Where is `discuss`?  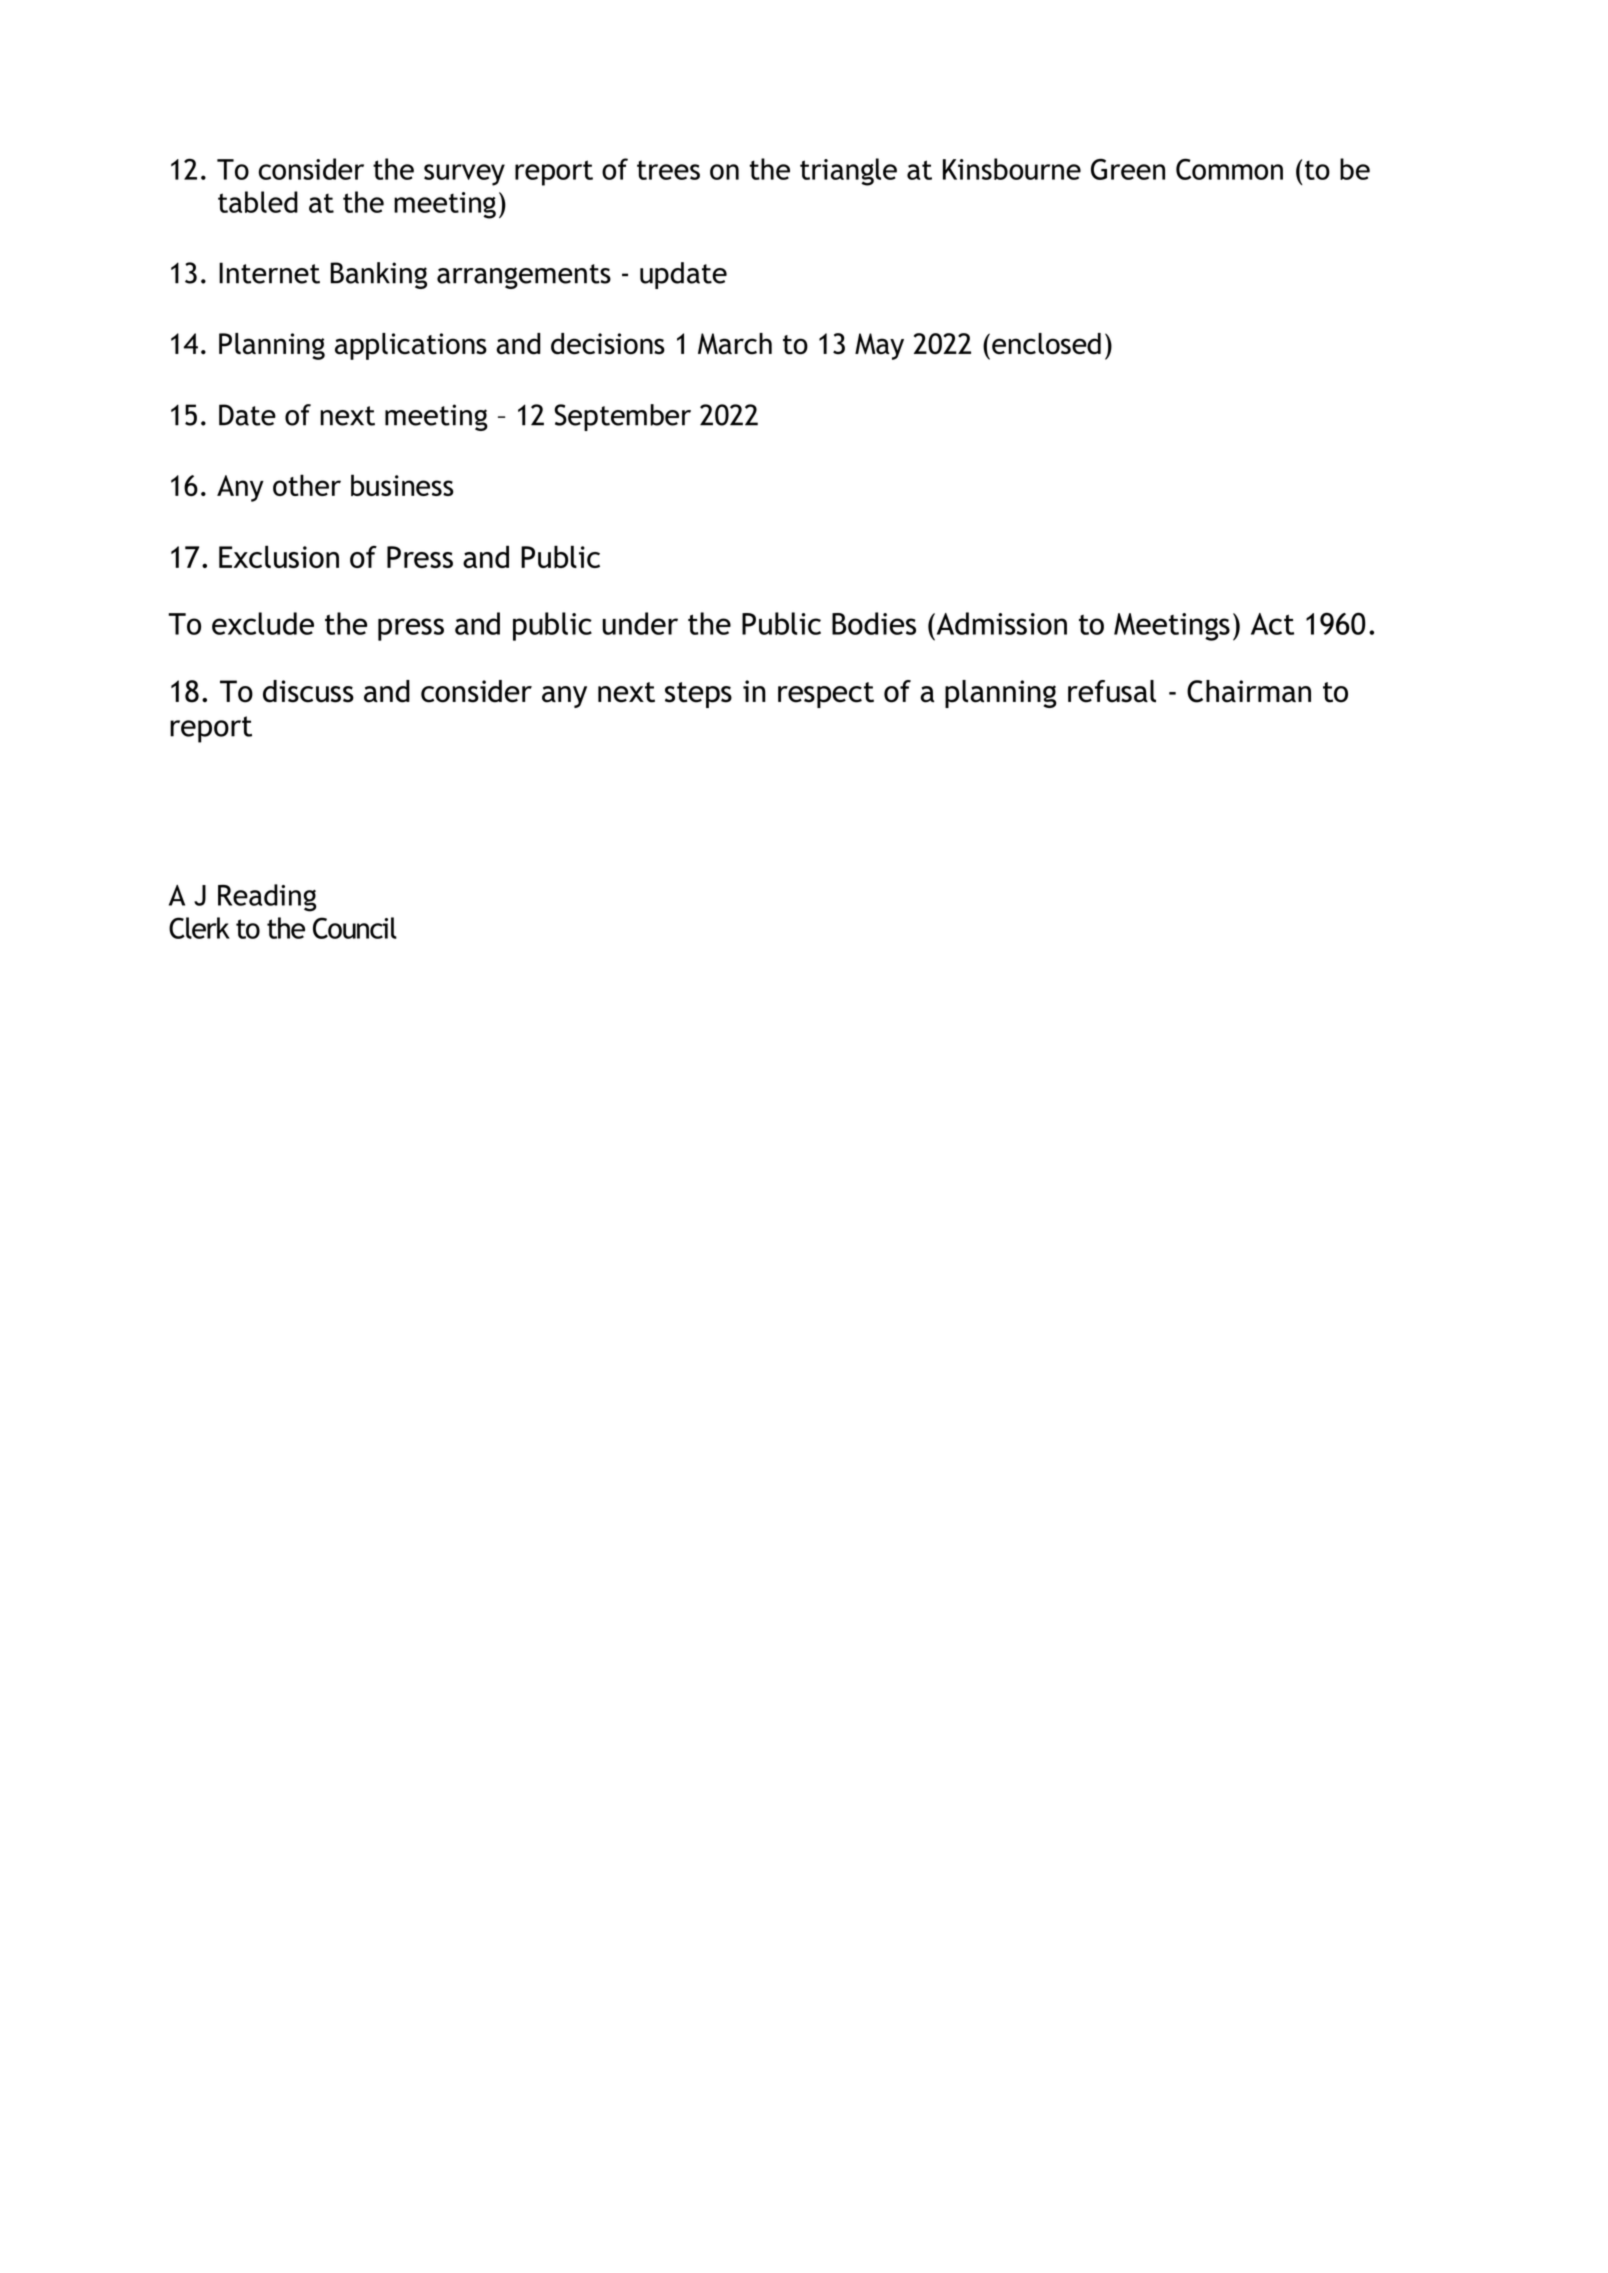 discuss is located at coordinates (308, 691).
